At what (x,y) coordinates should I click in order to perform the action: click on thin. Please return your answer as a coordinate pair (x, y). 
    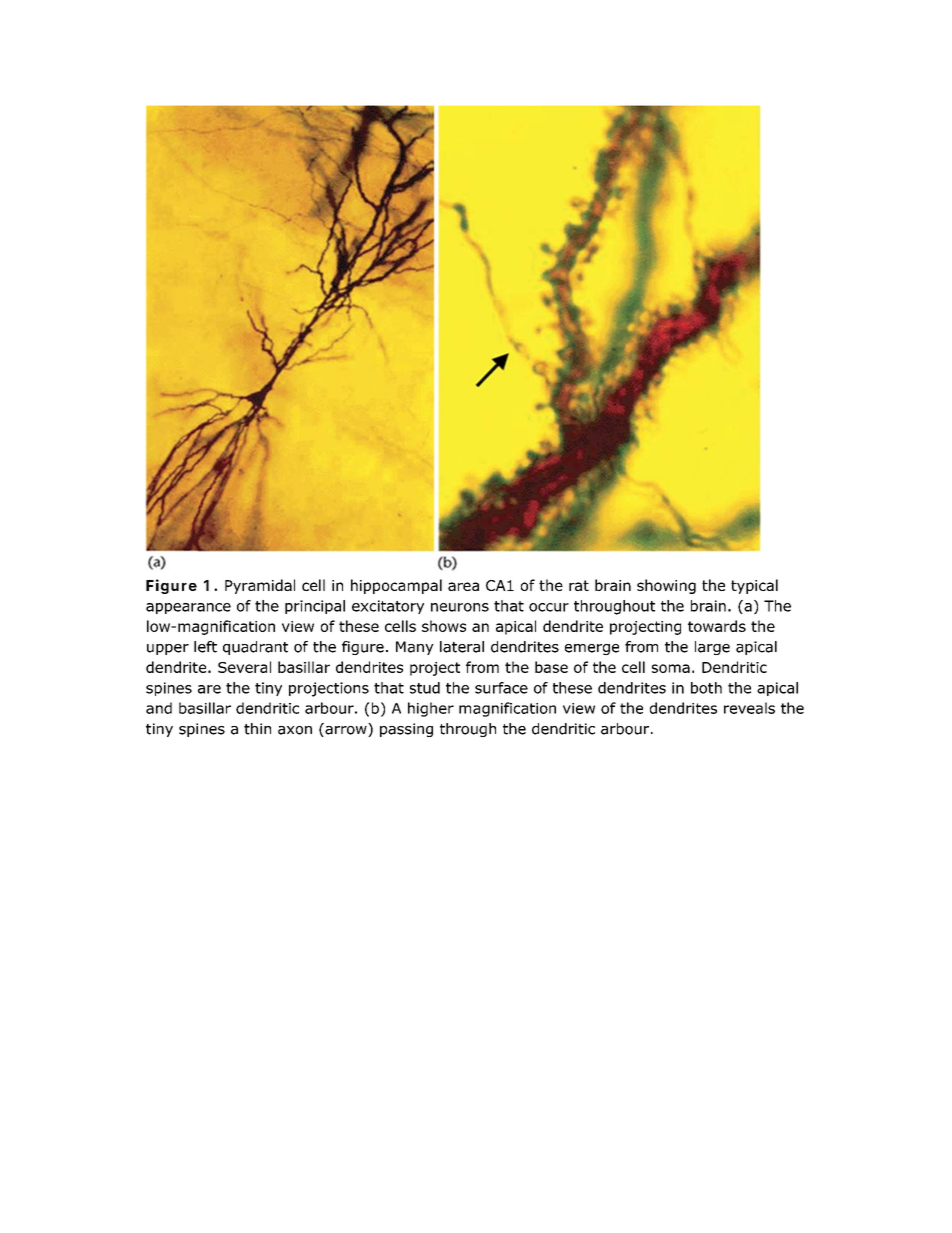
    Looking at the image, I should click on (257, 729).
